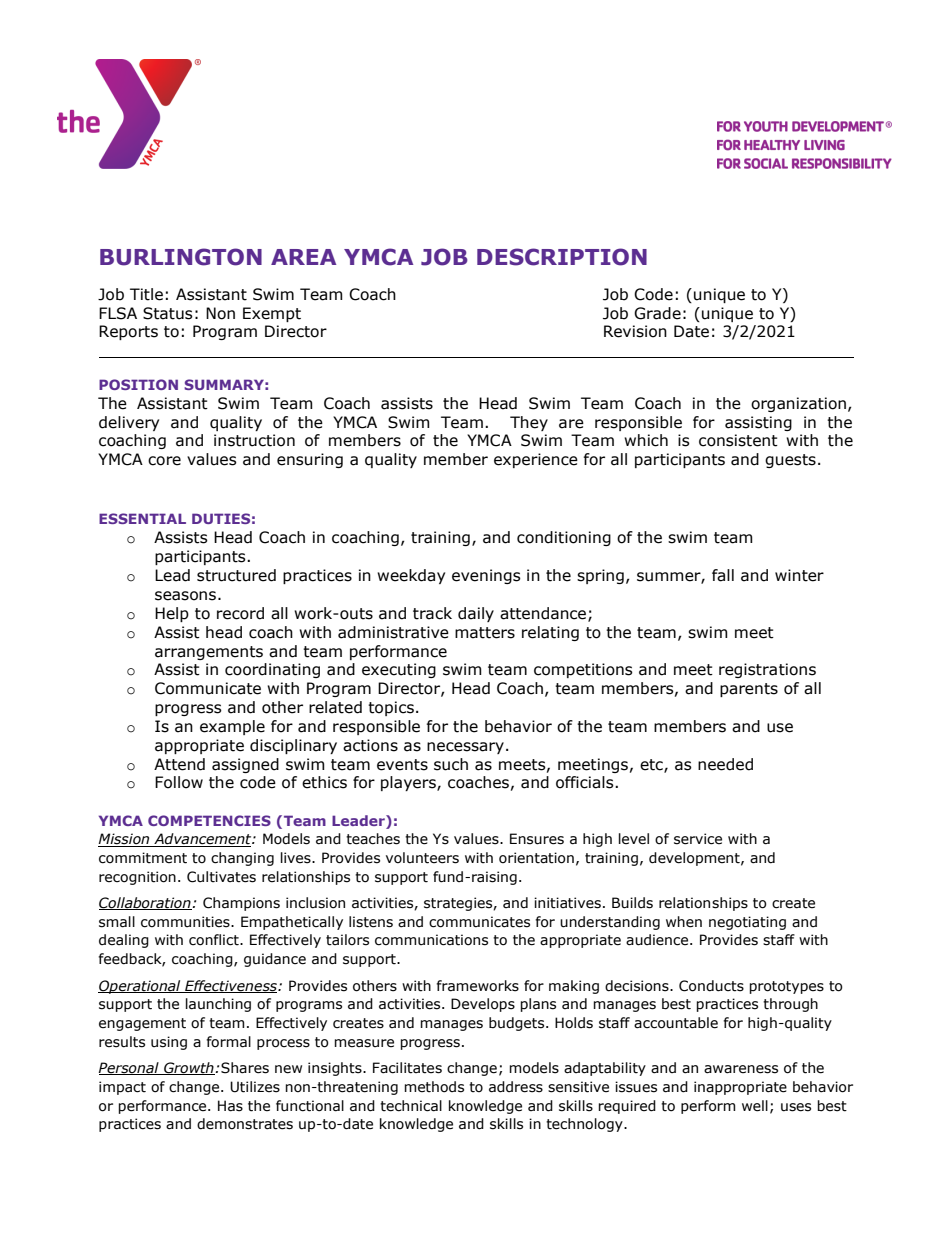  Describe the element at coordinates (562, 257) in the image. I see `DESCRIPTION` at that location.
